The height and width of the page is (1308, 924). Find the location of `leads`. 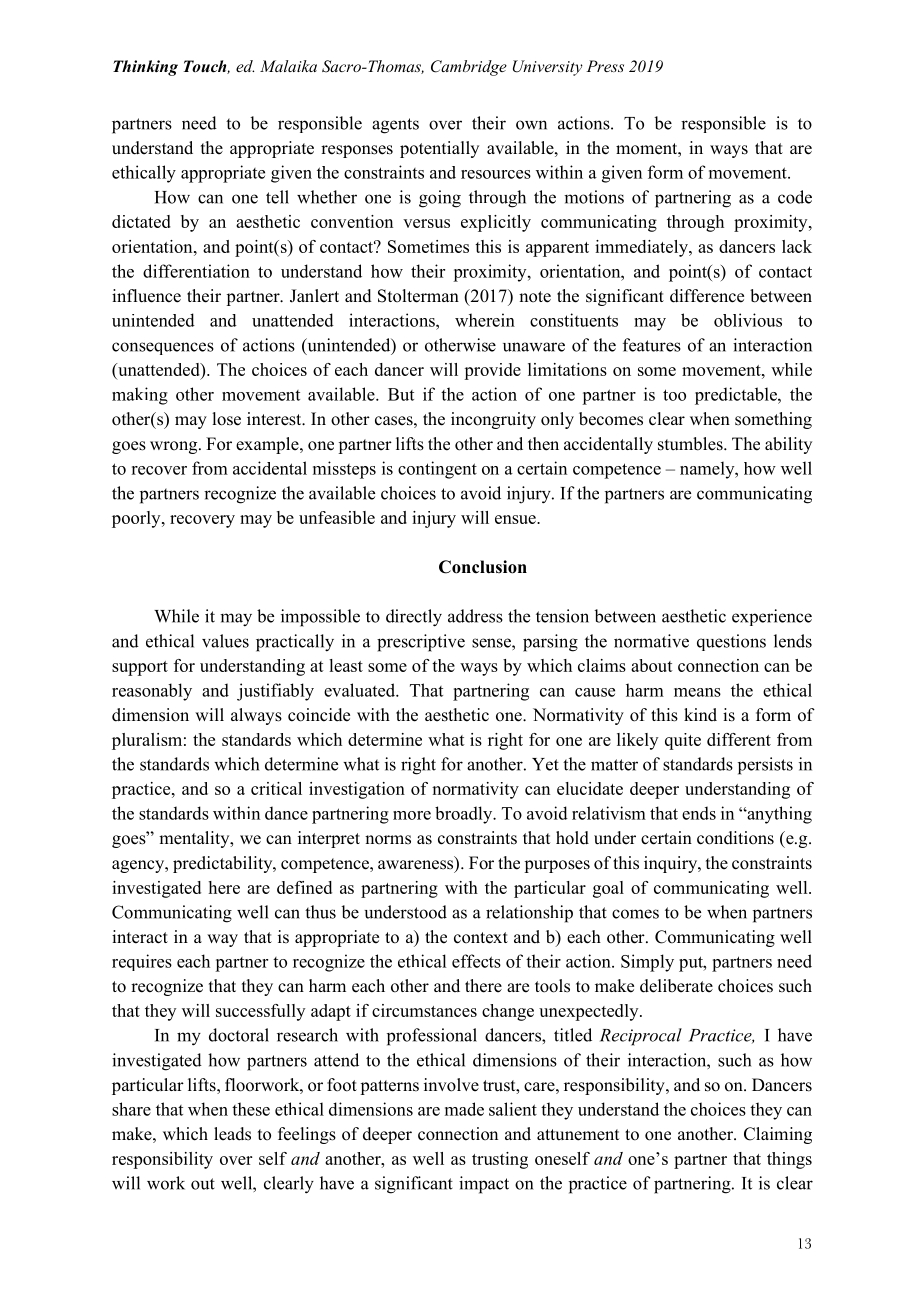

leads is located at coordinates (232, 1134).
